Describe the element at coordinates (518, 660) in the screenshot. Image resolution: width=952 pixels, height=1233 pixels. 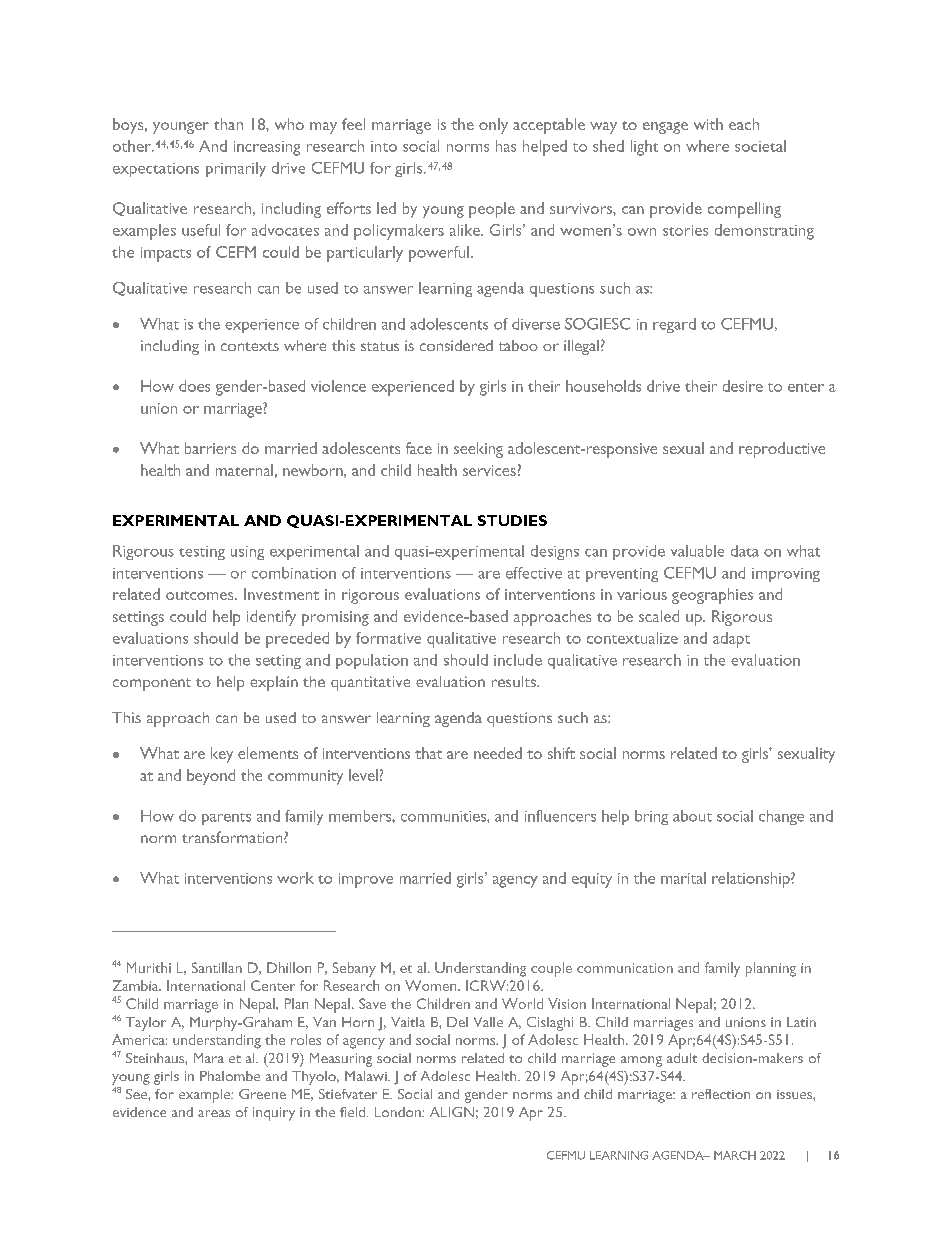
I see `include` at that location.
